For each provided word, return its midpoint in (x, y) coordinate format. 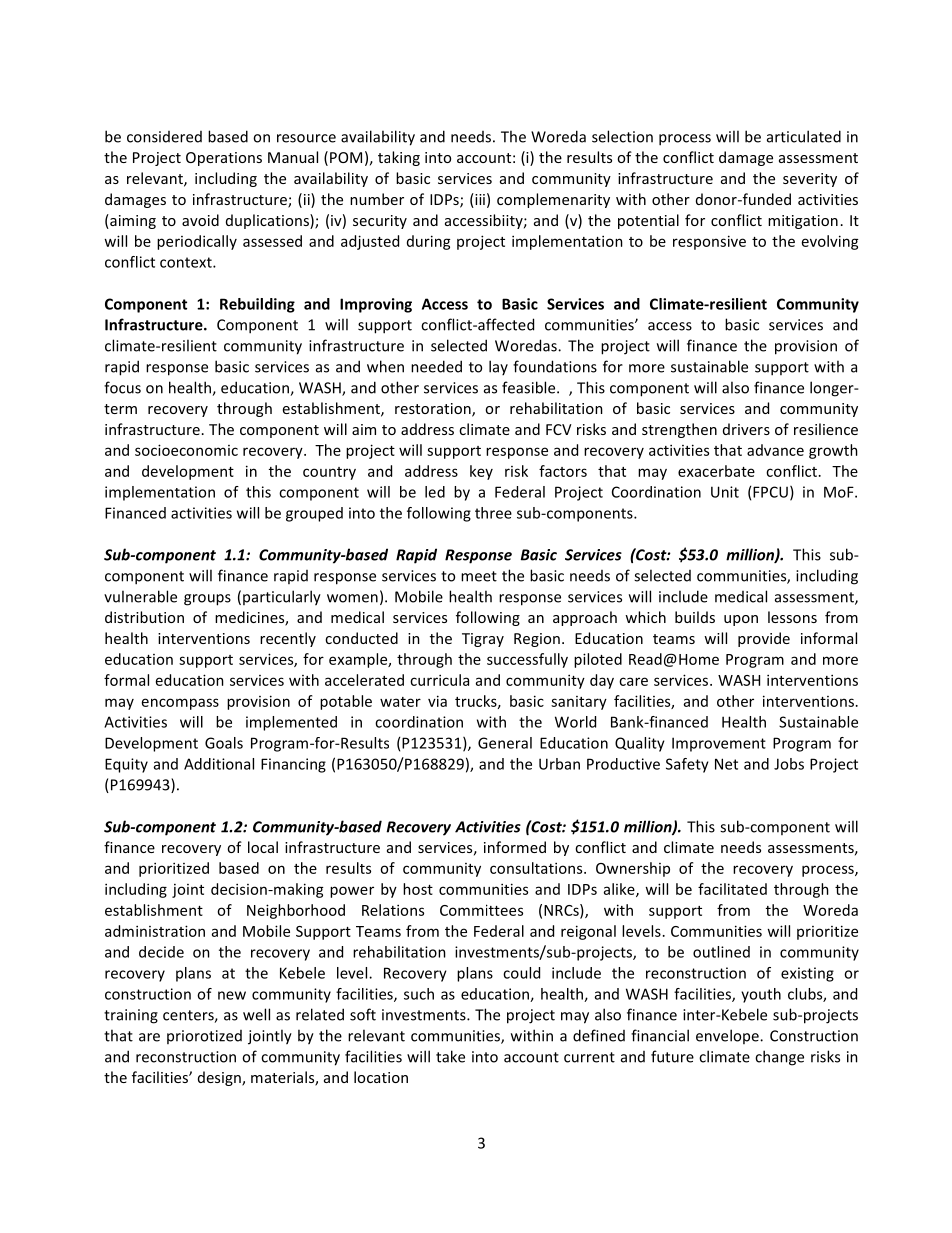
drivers (746, 429)
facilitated (732, 889)
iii (479, 199)
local (263, 847)
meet (479, 576)
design (220, 1078)
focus (122, 387)
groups (207, 600)
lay (498, 367)
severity (810, 180)
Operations (224, 159)
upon (741, 620)
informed (515, 847)
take (450, 1056)
